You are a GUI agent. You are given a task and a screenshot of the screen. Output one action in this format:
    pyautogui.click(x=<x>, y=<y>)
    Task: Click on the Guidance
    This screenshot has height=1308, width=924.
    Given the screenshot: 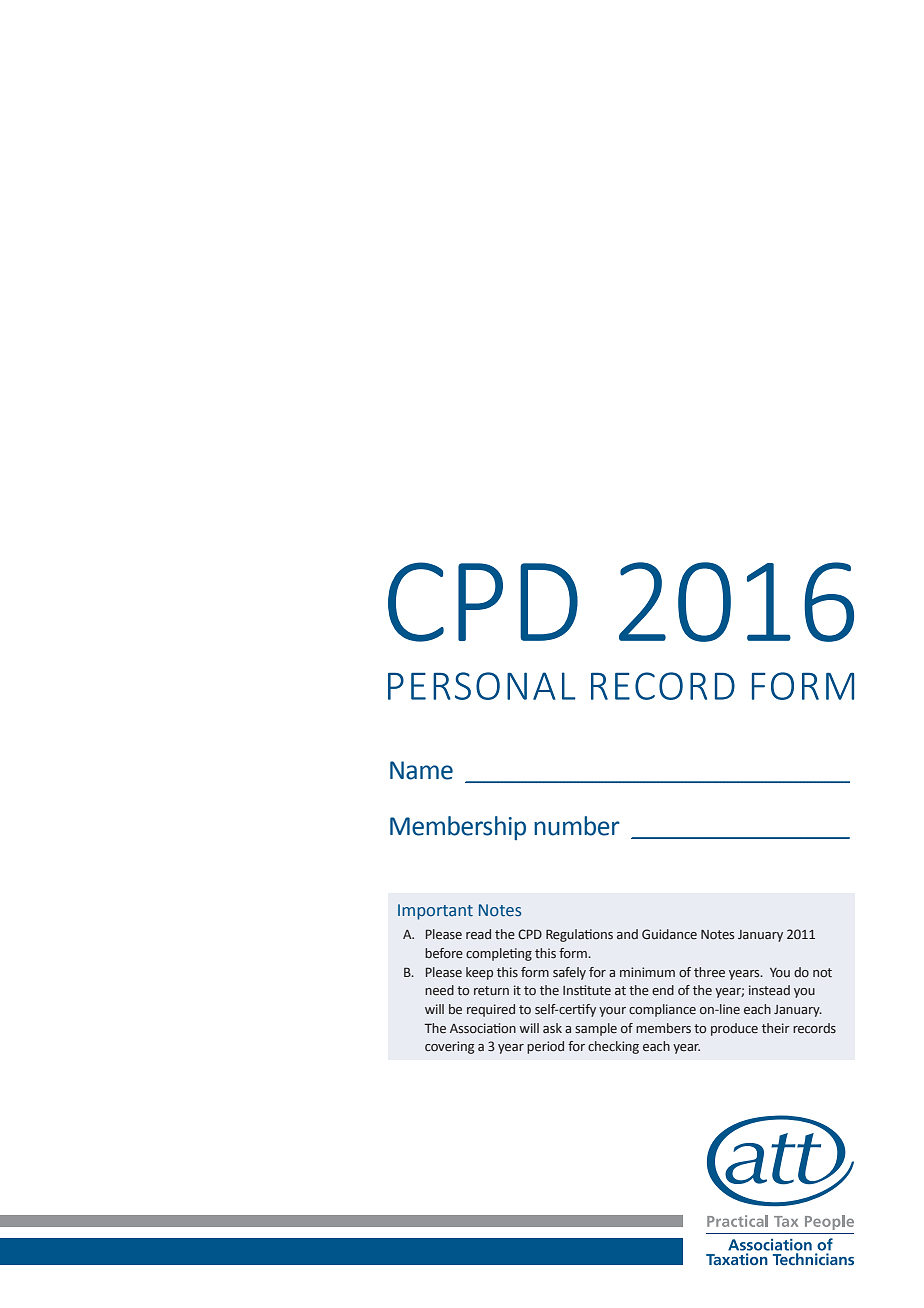 What is the action you would take?
    pyautogui.click(x=669, y=934)
